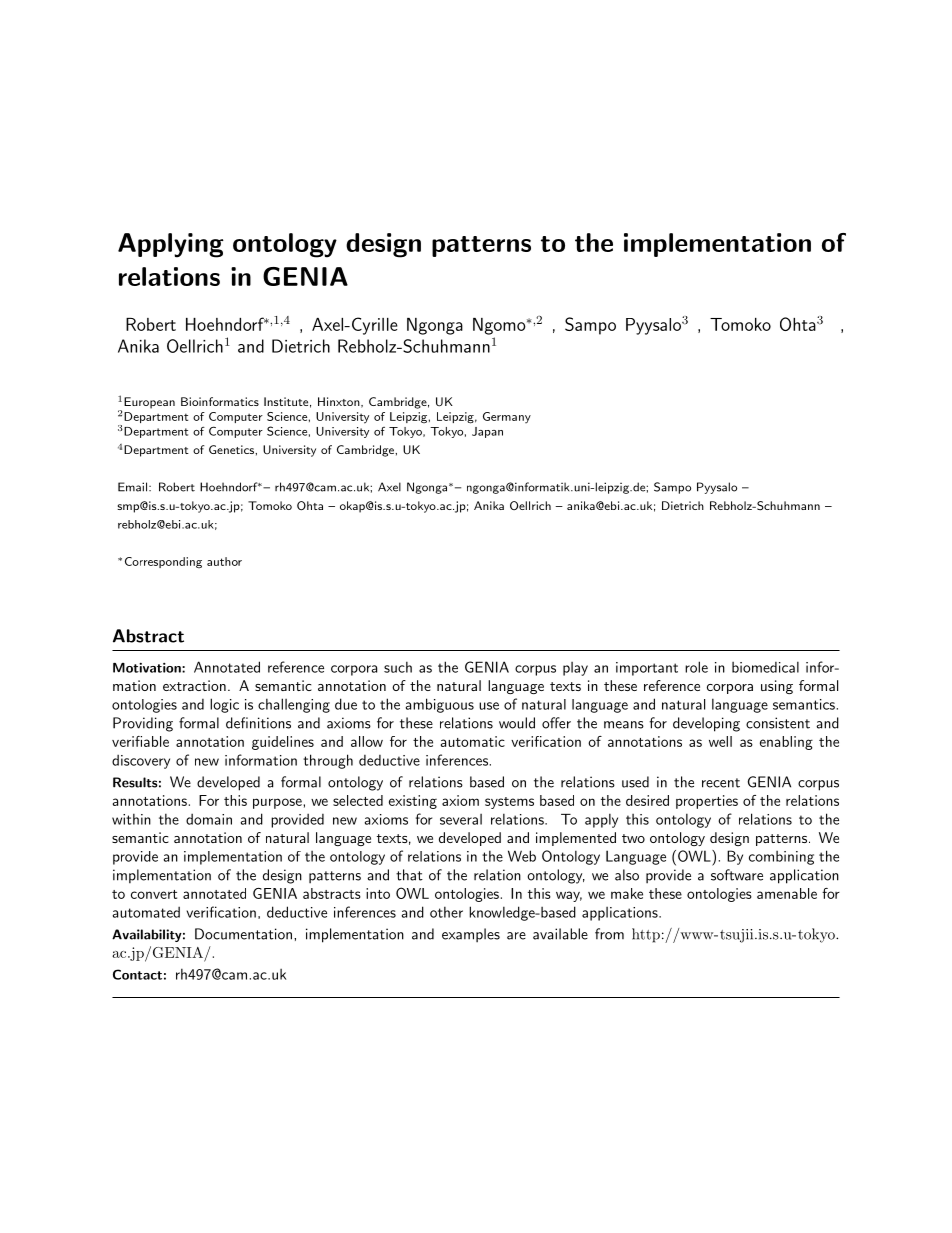  What do you see at coordinates (224, 561) in the screenshot?
I see `author` at bounding box center [224, 561].
